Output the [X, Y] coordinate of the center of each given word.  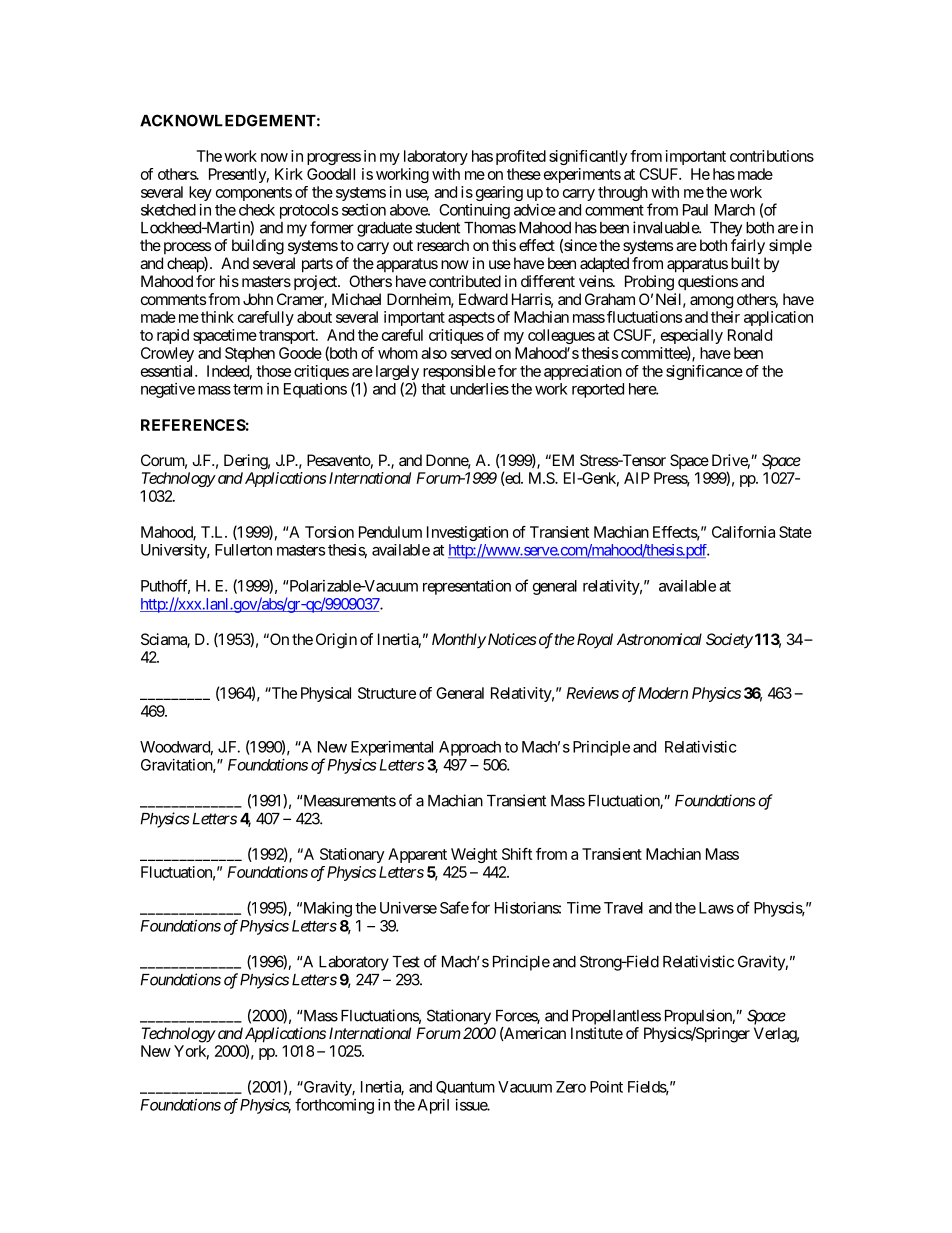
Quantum [465, 1087]
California [743, 532]
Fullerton [243, 550]
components [254, 194]
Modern [663, 693]
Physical [326, 694]
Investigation [467, 533]
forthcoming [334, 1106]
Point [606, 1087]
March [735, 210]
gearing [499, 193]
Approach [470, 748]
